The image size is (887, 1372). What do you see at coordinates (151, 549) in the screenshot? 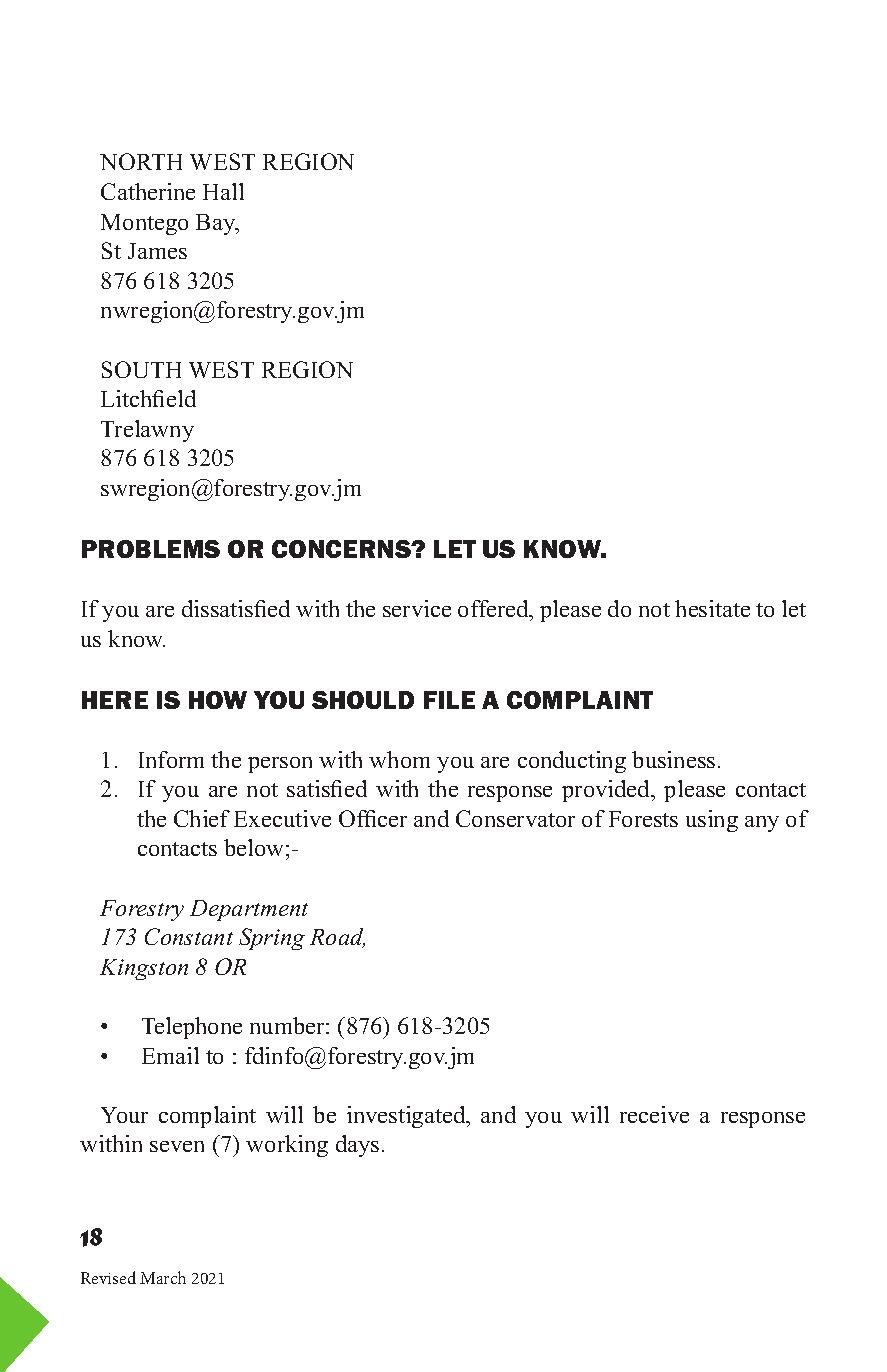
I see `PROBLEMS` at bounding box center [151, 549].
